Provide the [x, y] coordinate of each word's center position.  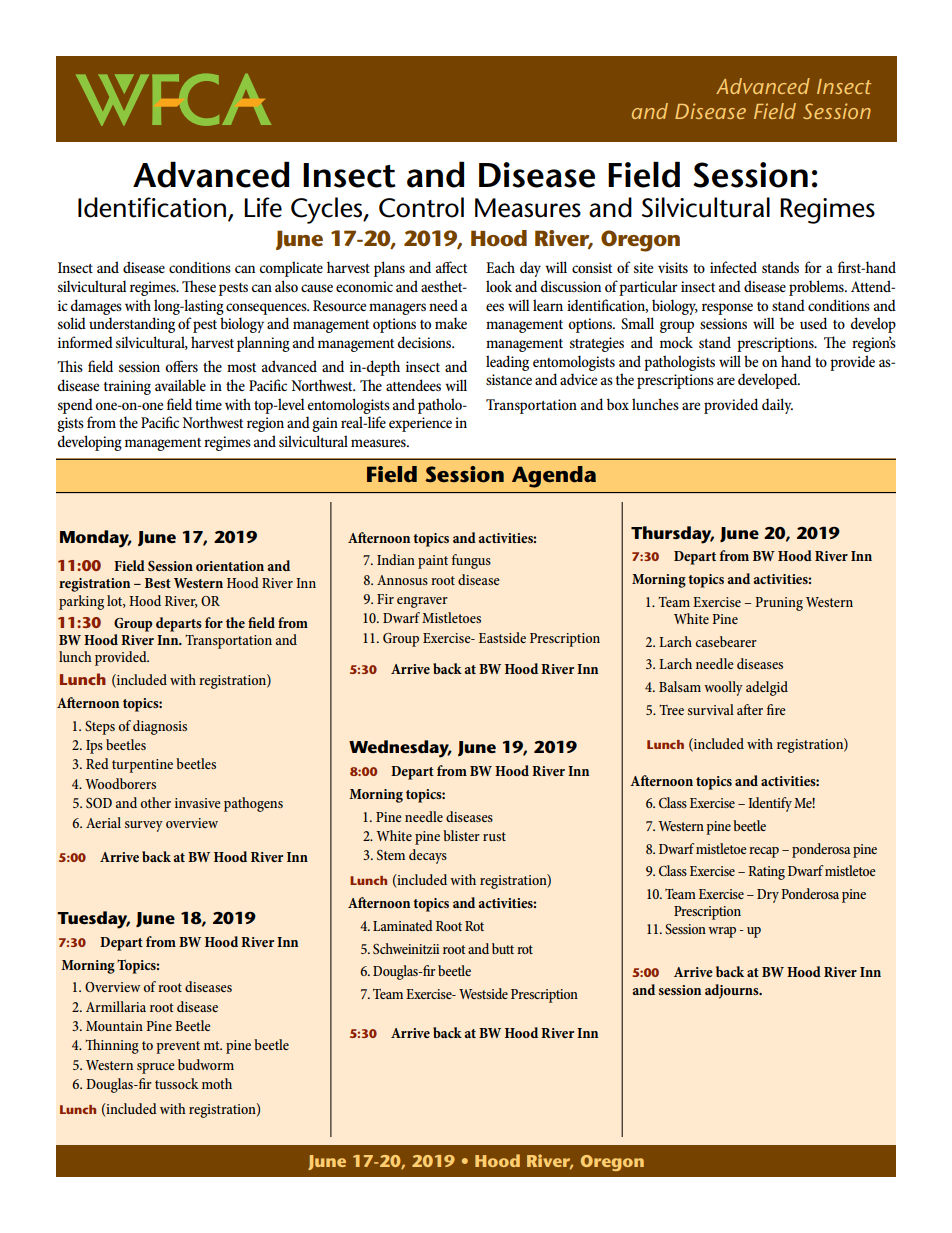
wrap [722, 932]
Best [158, 583]
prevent [178, 1047]
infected [733, 267]
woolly [723, 688]
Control [421, 207]
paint [433, 562]
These [199, 286]
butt [503, 948]
